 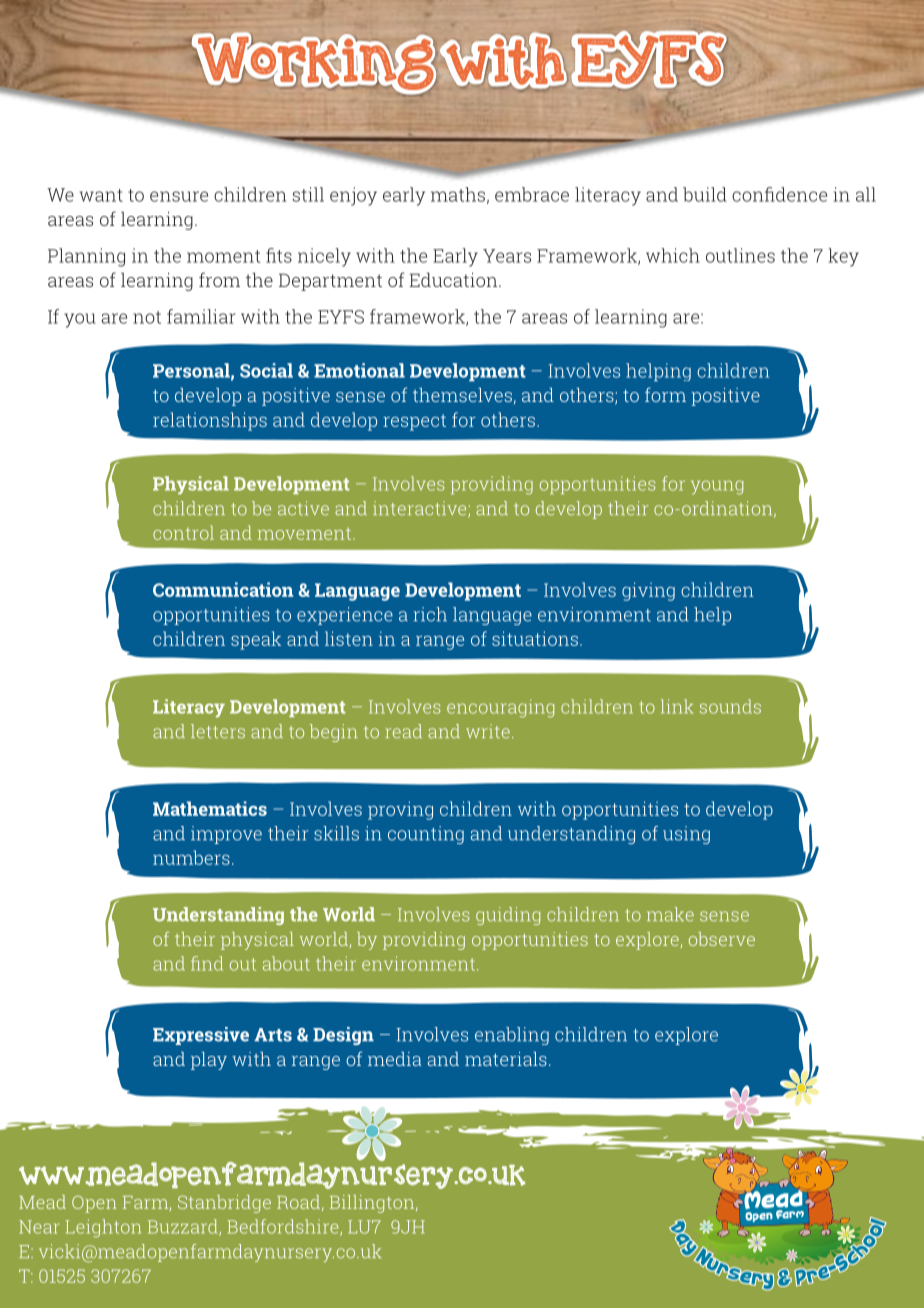 What do you see at coordinates (506, 1059) in the image?
I see `materials` at bounding box center [506, 1059].
